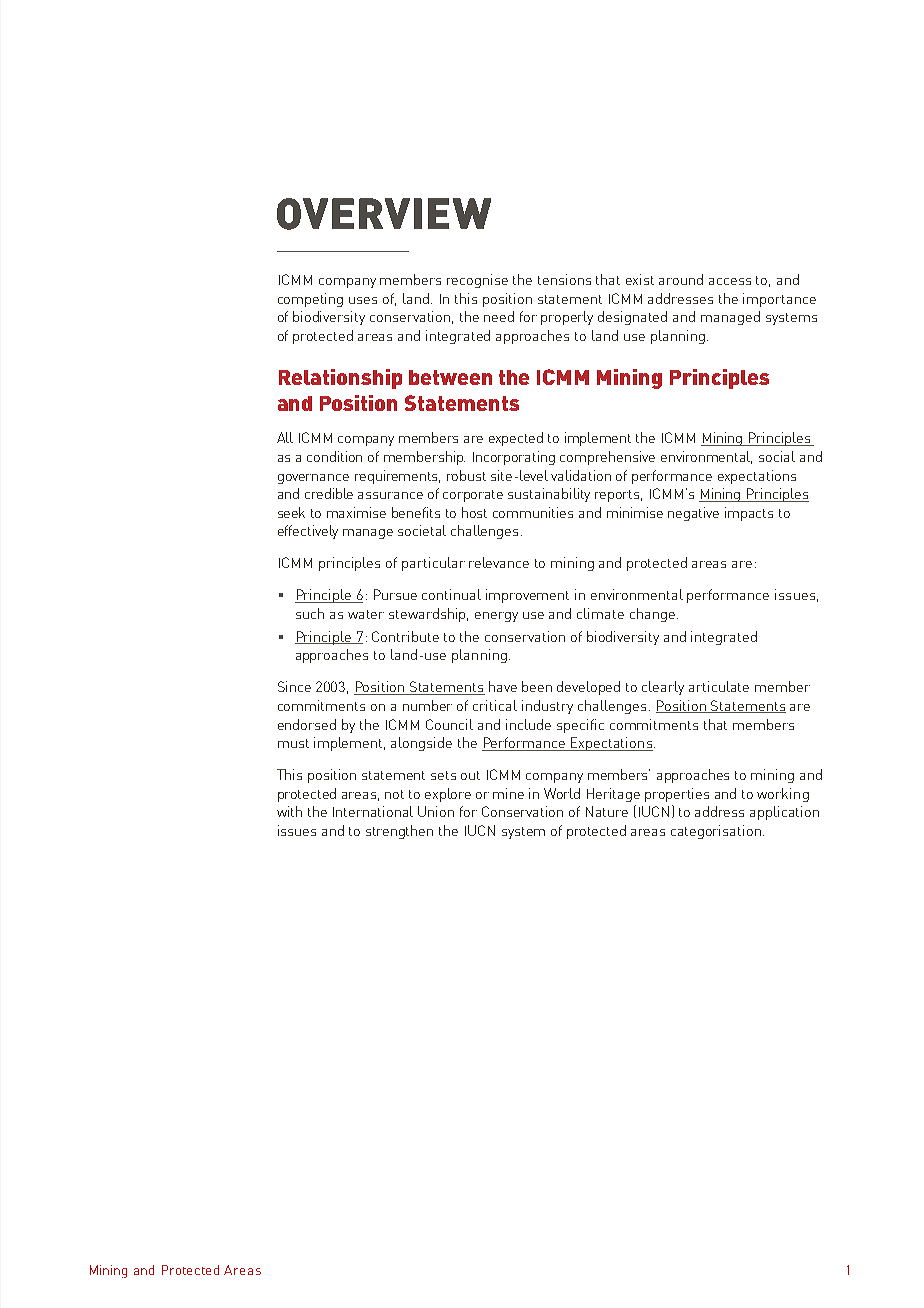 The image size is (924, 1308). What do you see at coordinates (308, 532) in the screenshot?
I see `effectively` at bounding box center [308, 532].
